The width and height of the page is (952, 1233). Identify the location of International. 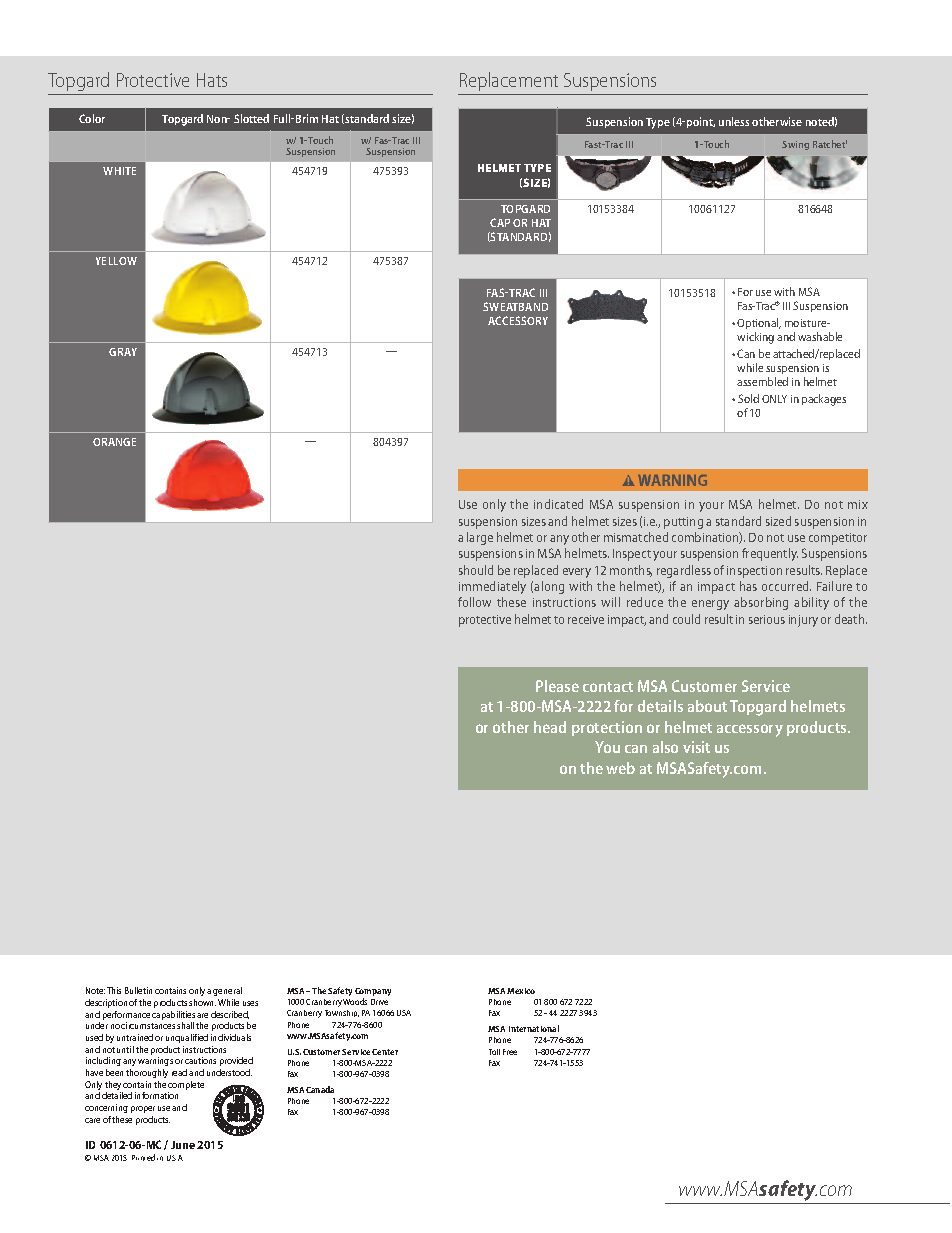
(534, 1028).
